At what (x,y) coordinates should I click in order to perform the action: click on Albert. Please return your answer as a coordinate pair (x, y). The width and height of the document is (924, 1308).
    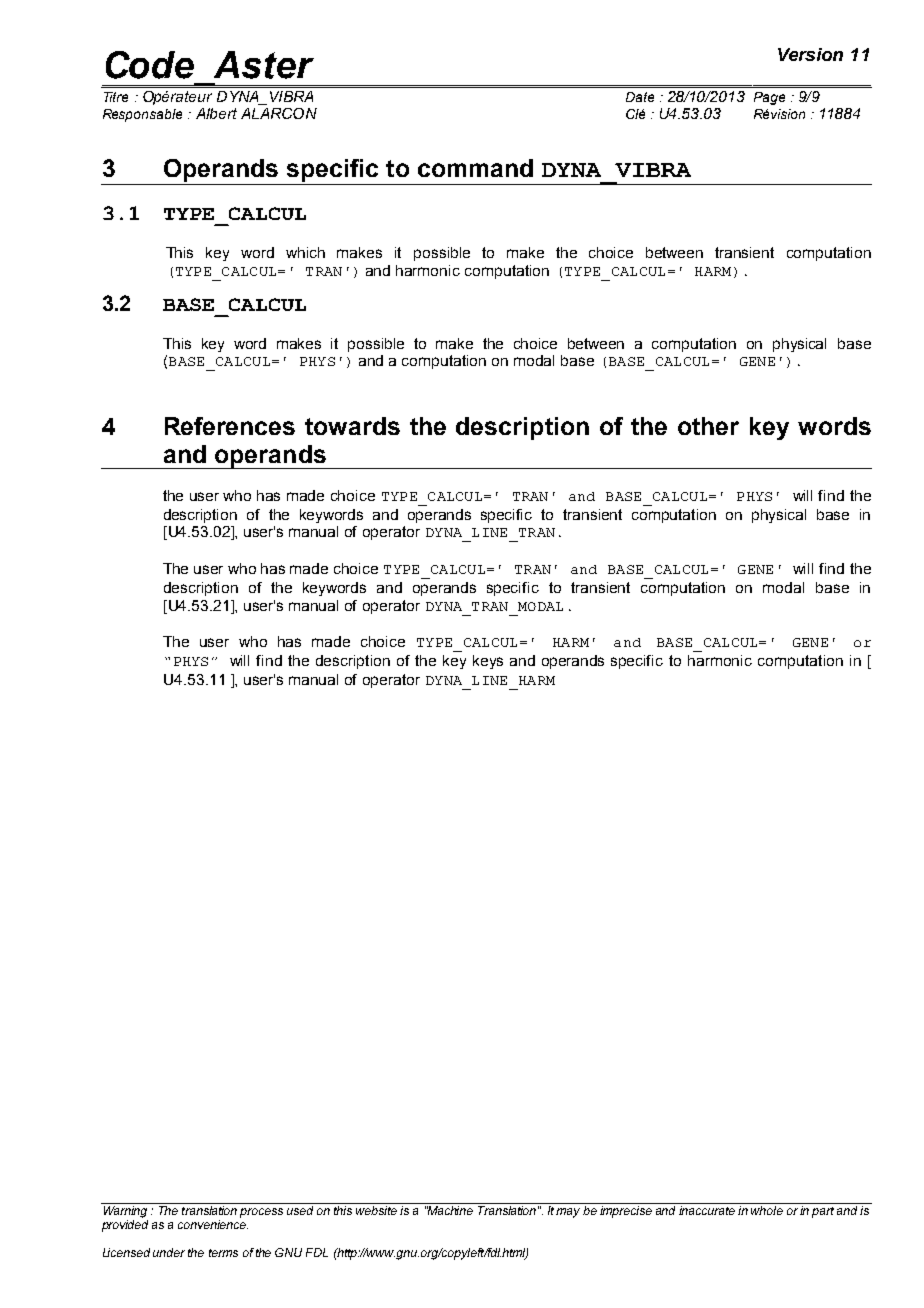
    Looking at the image, I should click on (216, 113).
